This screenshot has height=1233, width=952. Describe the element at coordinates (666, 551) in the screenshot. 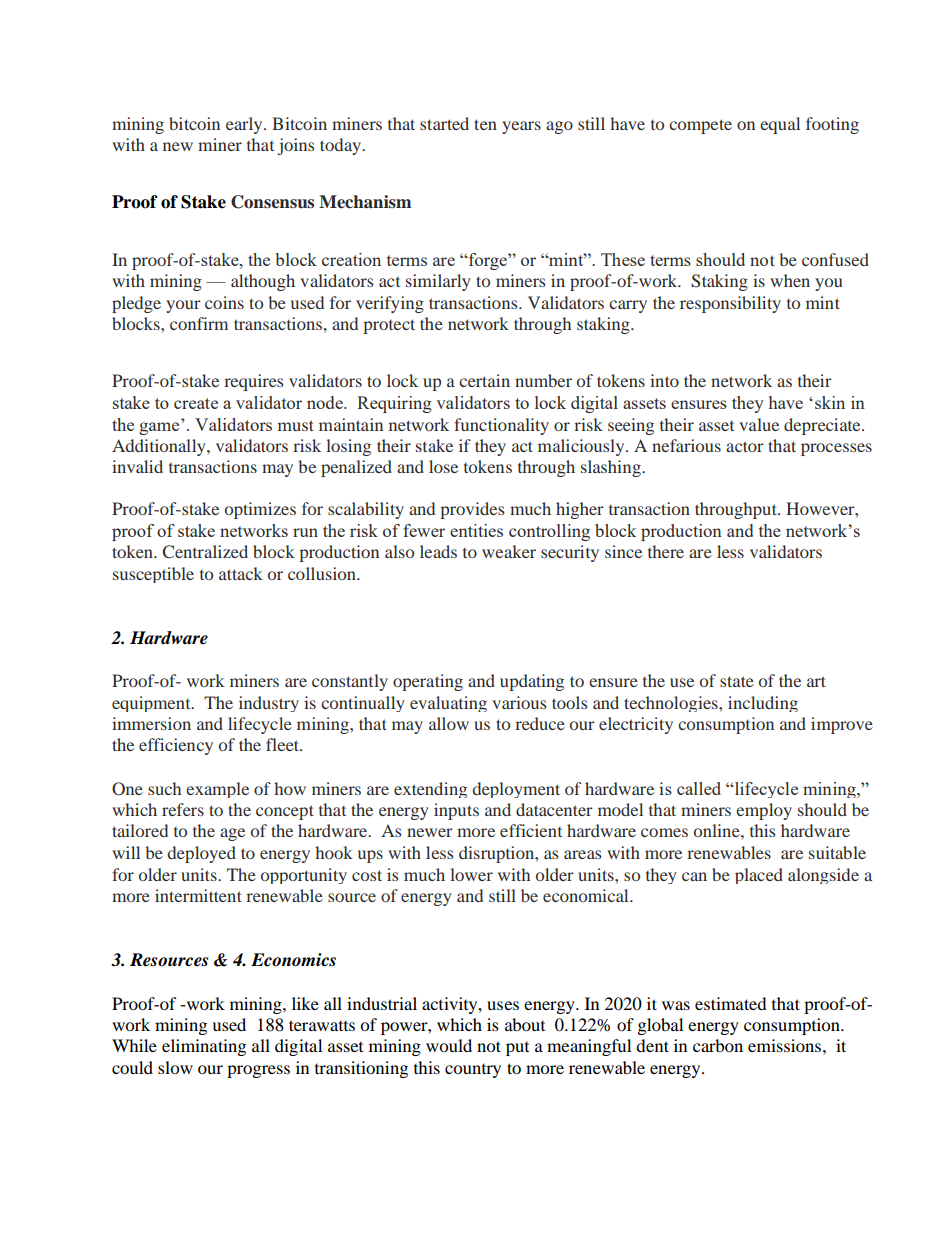

I see `there` at that location.
